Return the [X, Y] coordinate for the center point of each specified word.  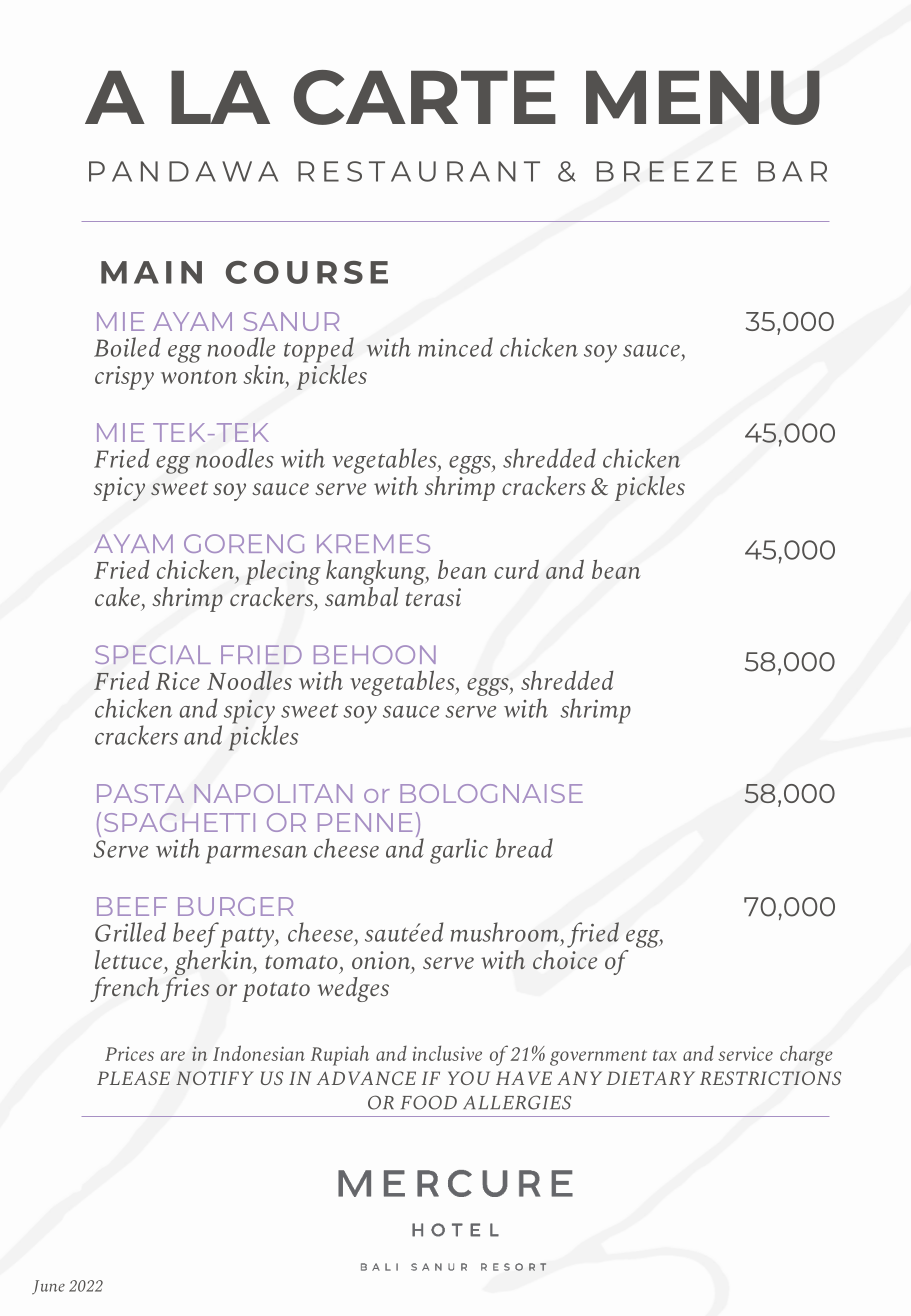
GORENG [244, 543]
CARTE [425, 97]
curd [516, 569]
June [48, 1287]
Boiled [127, 347]
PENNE [365, 822]
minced [455, 347]
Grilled [130, 932]
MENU [703, 97]
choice [565, 958]
